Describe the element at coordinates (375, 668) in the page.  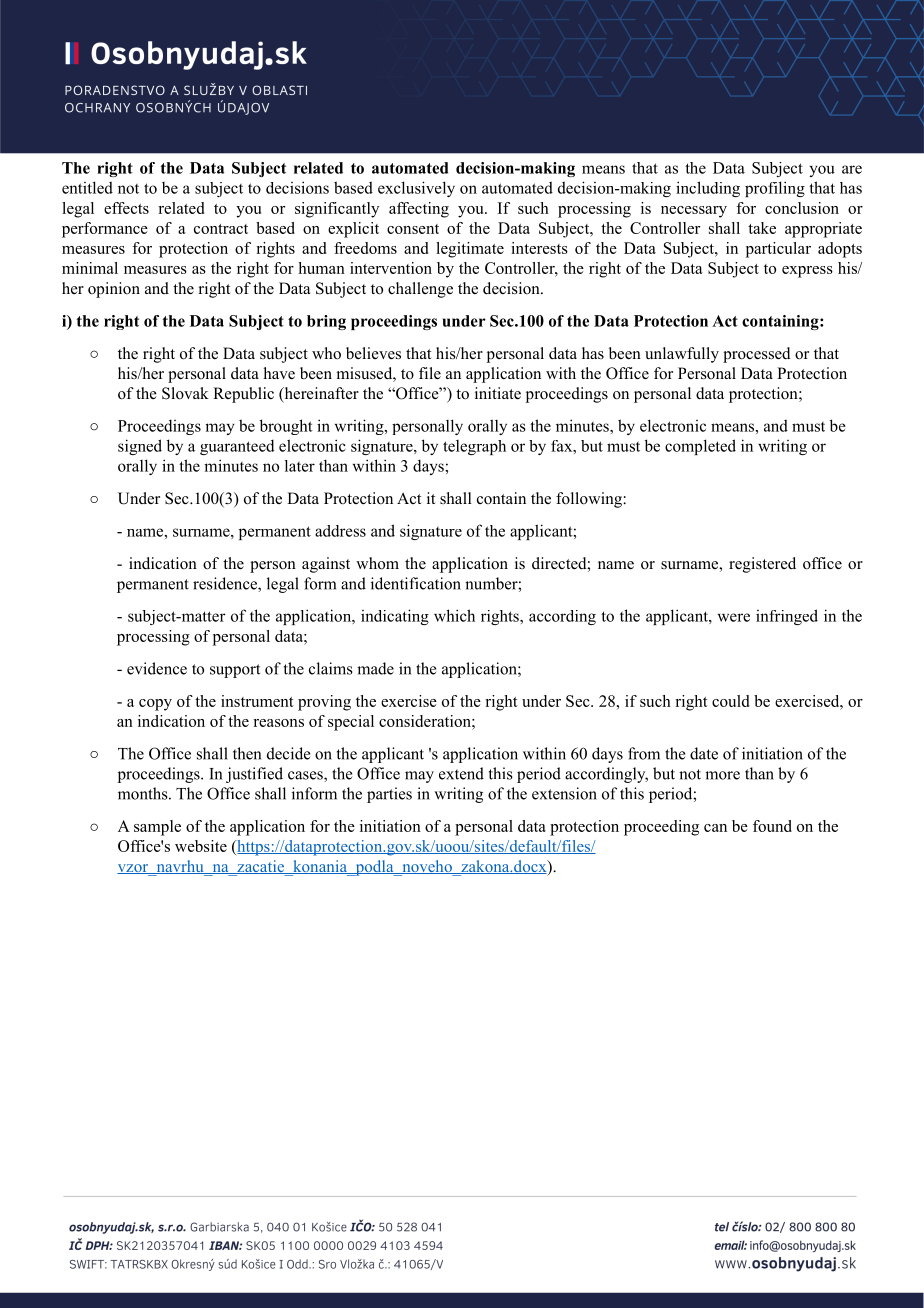
I see `made` at that location.
